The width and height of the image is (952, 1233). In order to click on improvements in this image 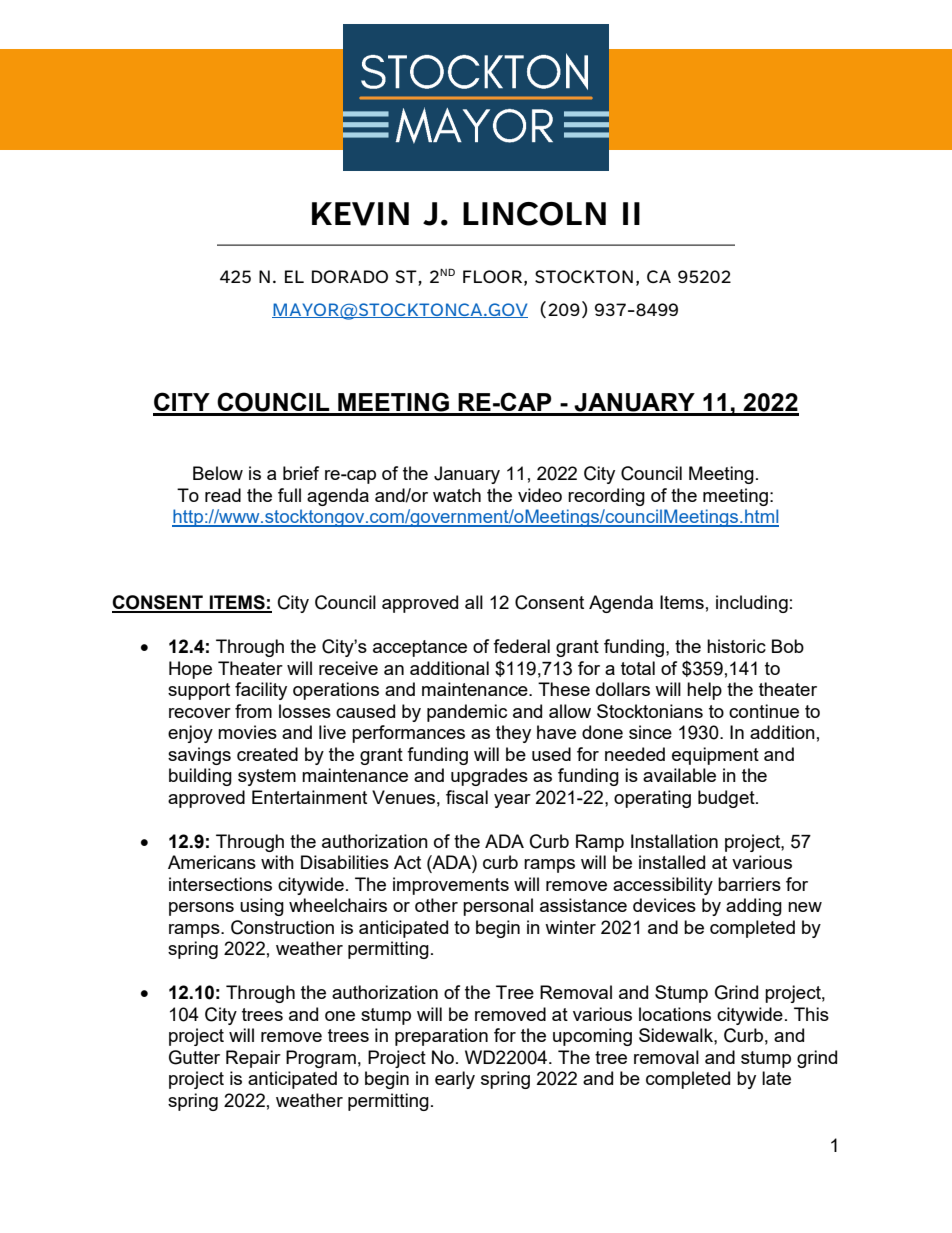, I will do `click(451, 886)`.
